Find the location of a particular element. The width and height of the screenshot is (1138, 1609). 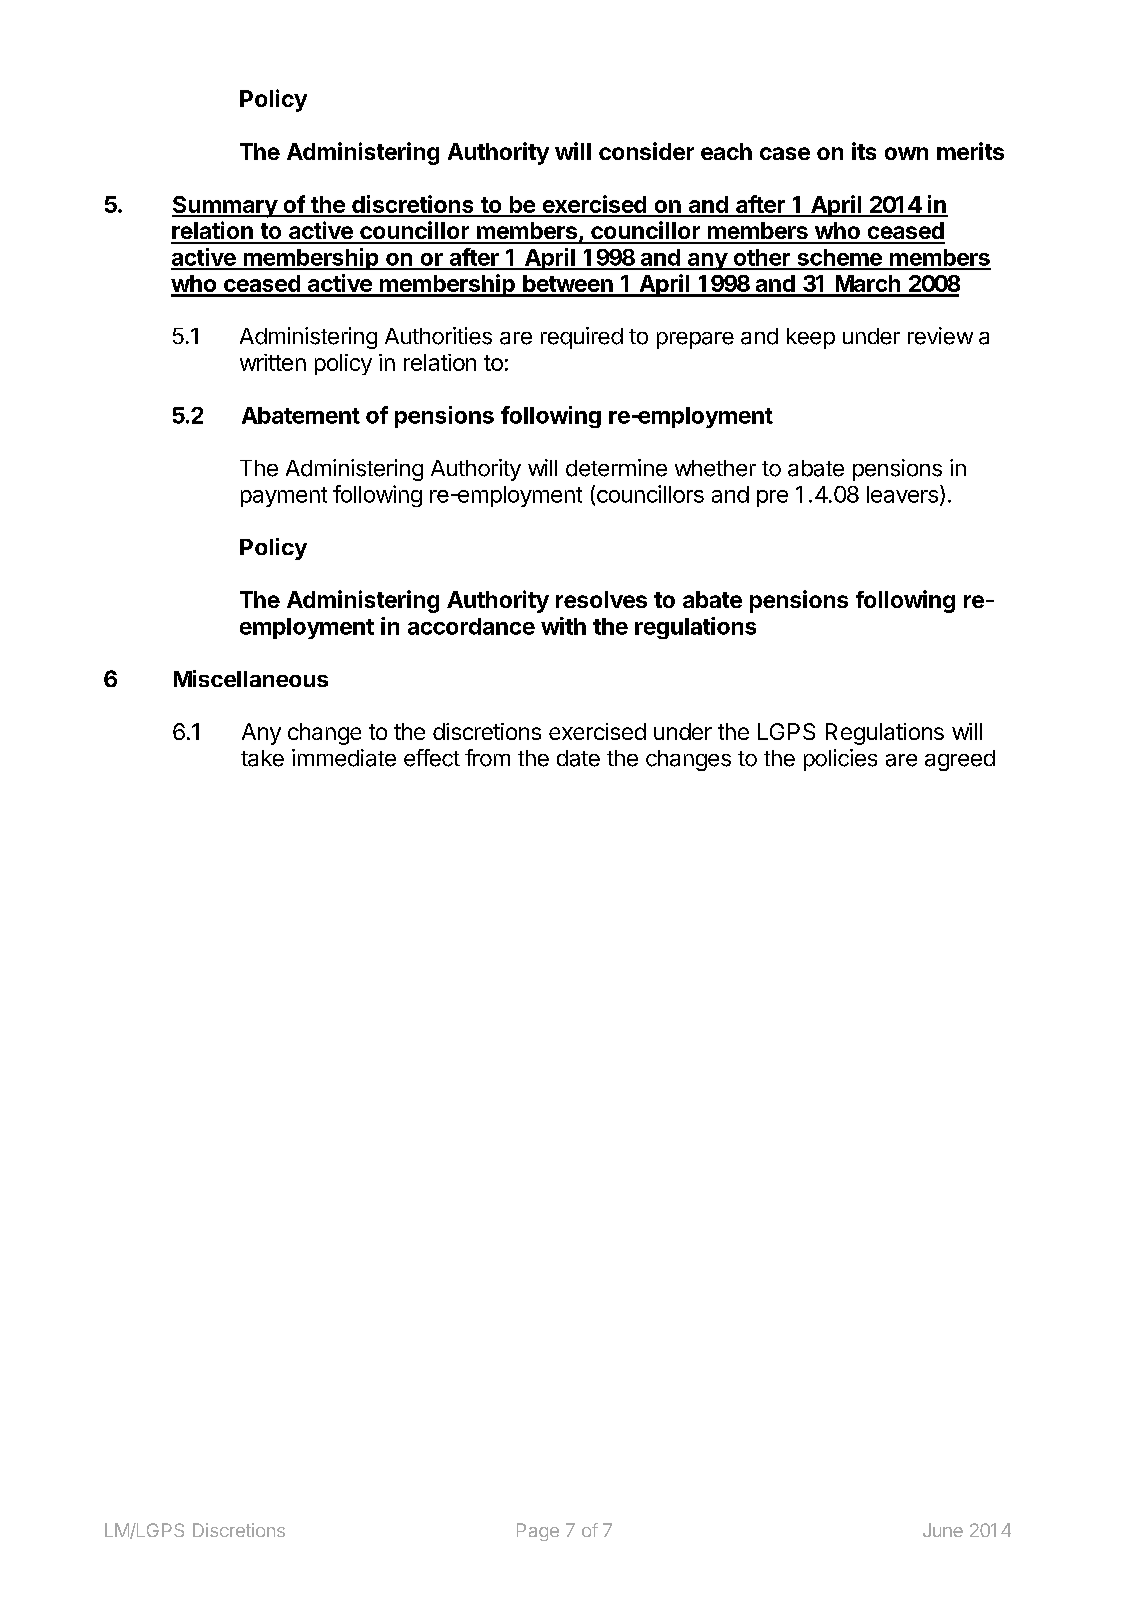

immediate is located at coordinates (344, 758).
